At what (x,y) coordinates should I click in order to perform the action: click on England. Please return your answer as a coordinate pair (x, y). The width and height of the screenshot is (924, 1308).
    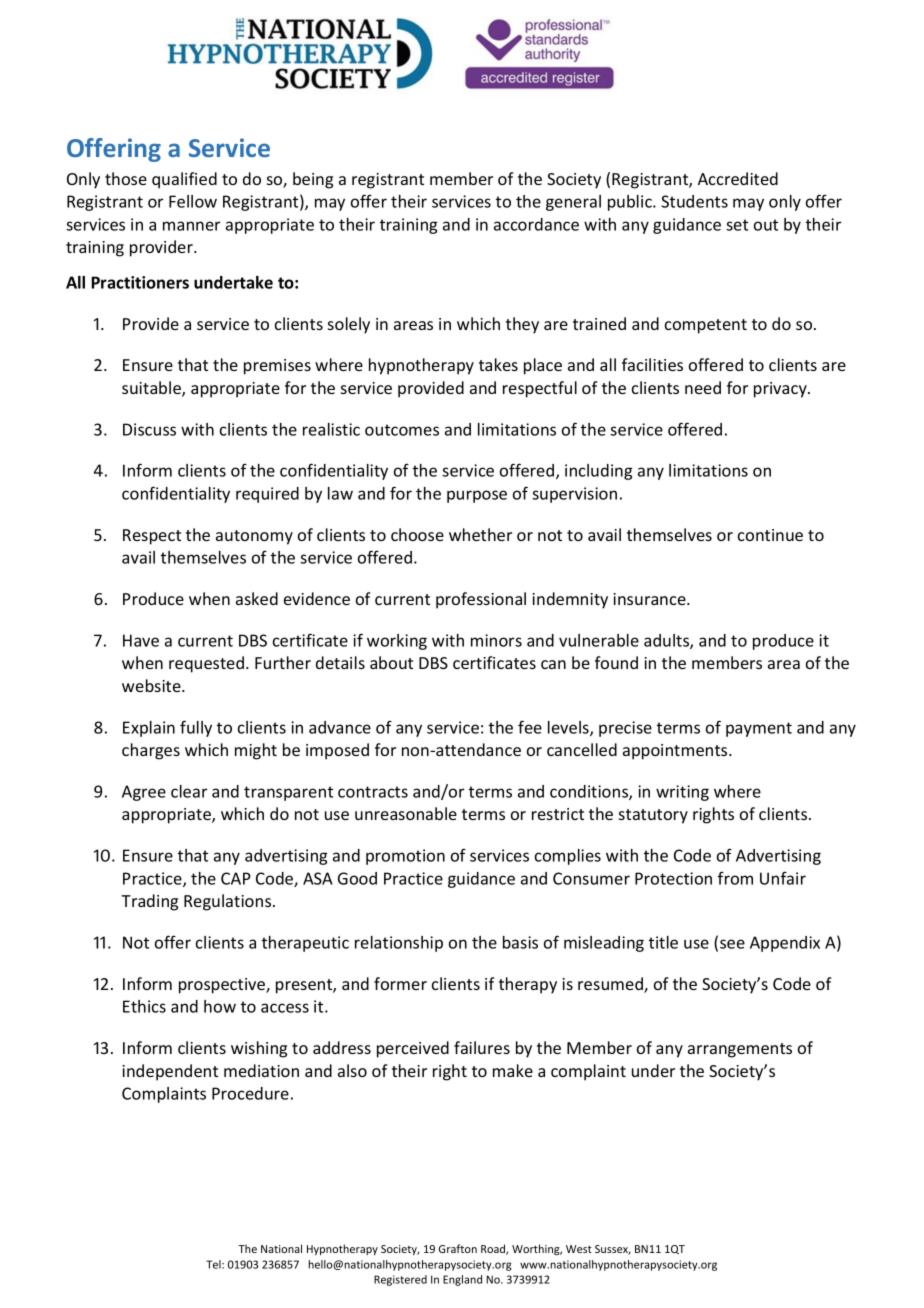
    Looking at the image, I should click on (462, 1280).
